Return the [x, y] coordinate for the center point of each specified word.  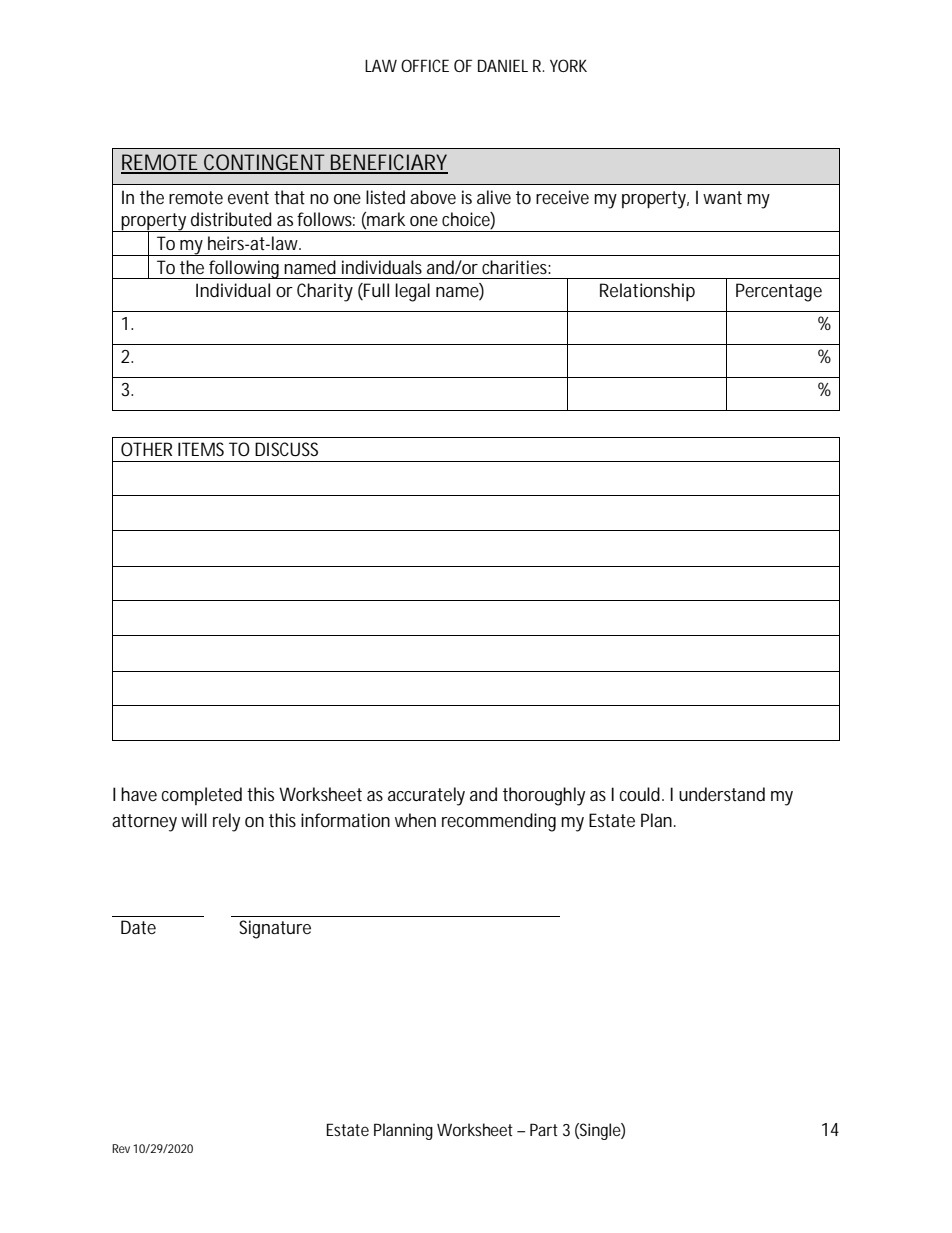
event [248, 197]
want [722, 197]
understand [722, 794]
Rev [121, 1148]
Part [544, 1129]
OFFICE [425, 65]
